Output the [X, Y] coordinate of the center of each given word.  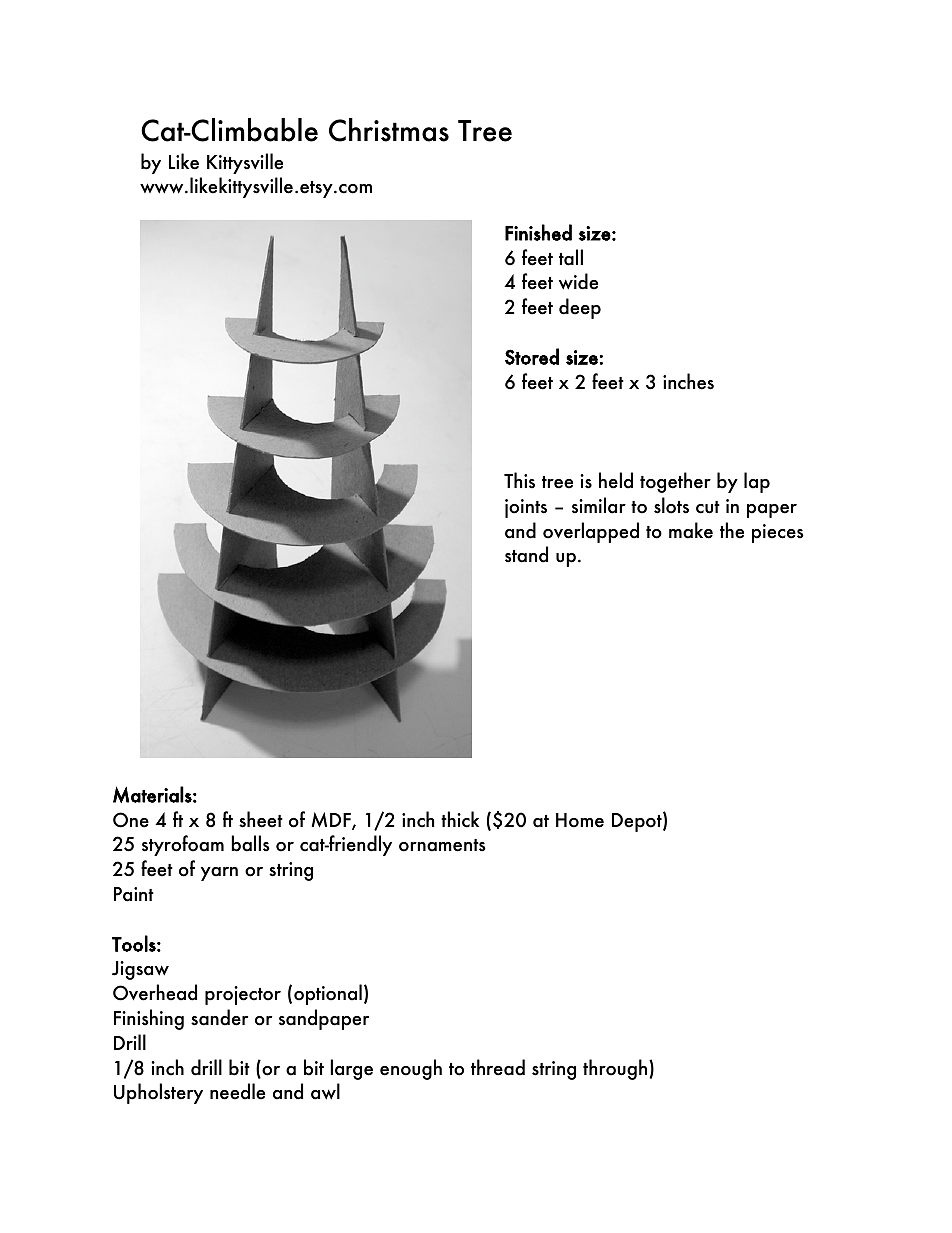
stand [526, 554]
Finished [538, 232]
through [615, 1069]
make [691, 530]
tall [571, 257]
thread [498, 1067]
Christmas [389, 130]
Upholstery [158, 1093]
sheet [261, 819]
